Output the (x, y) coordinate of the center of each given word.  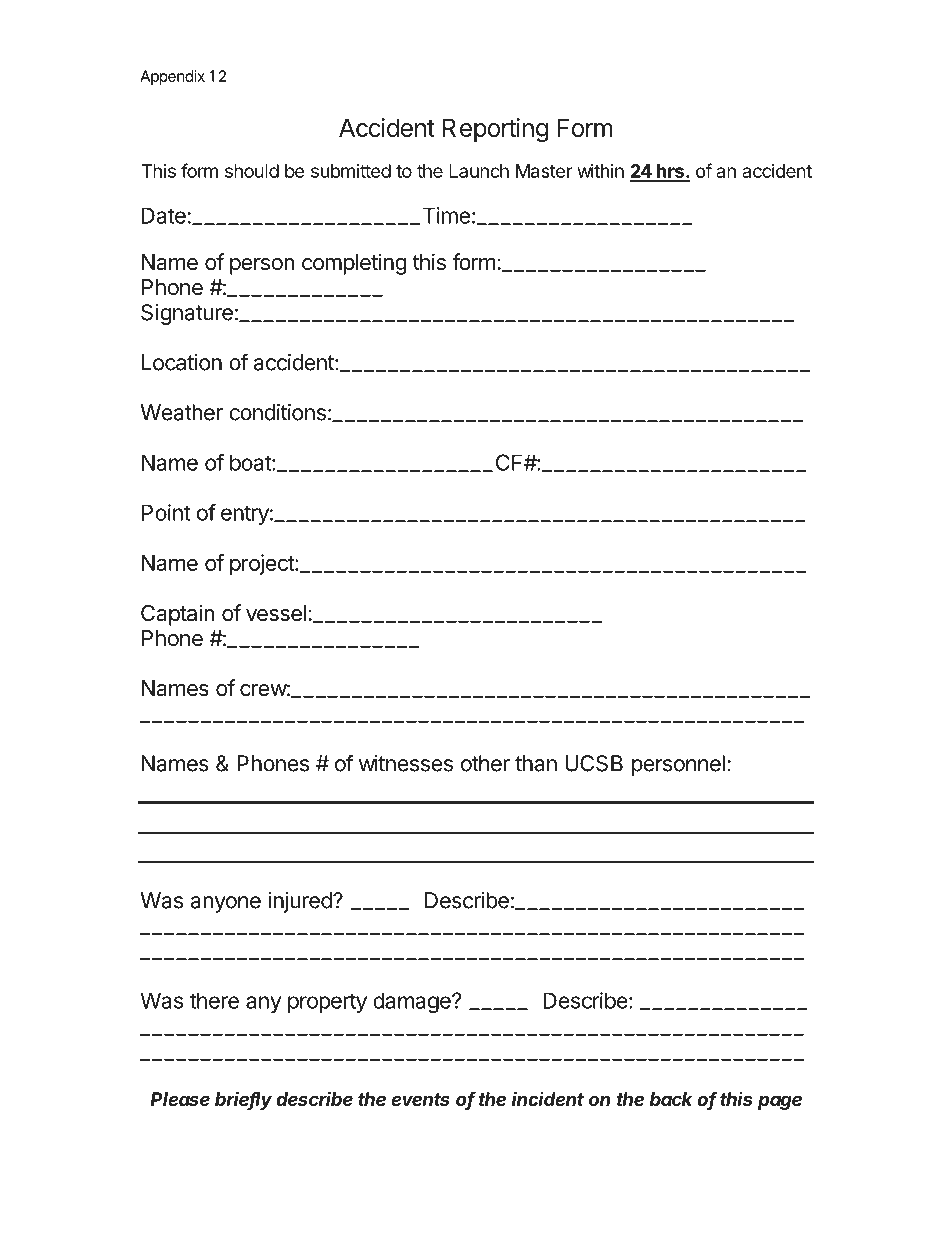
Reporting (495, 130)
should (252, 171)
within (600, 171)
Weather (181, 412)
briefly (243, 1100)
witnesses (406, 763)
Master (544, 171)
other (485, 763)
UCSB (594, 763)
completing (354, 264)
